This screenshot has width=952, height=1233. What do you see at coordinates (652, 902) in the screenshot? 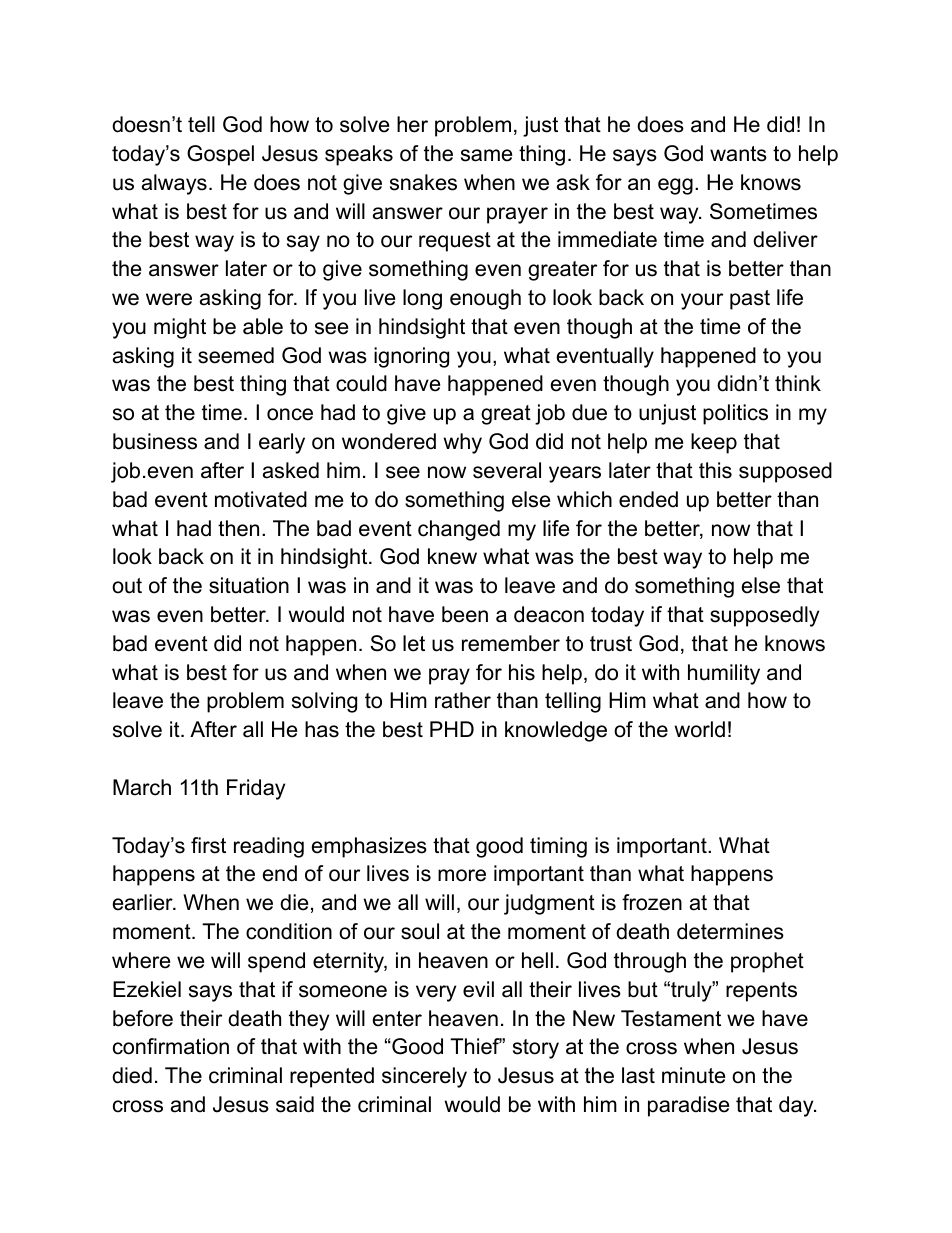
I see `frozen` at bounding box center [652, 902].
